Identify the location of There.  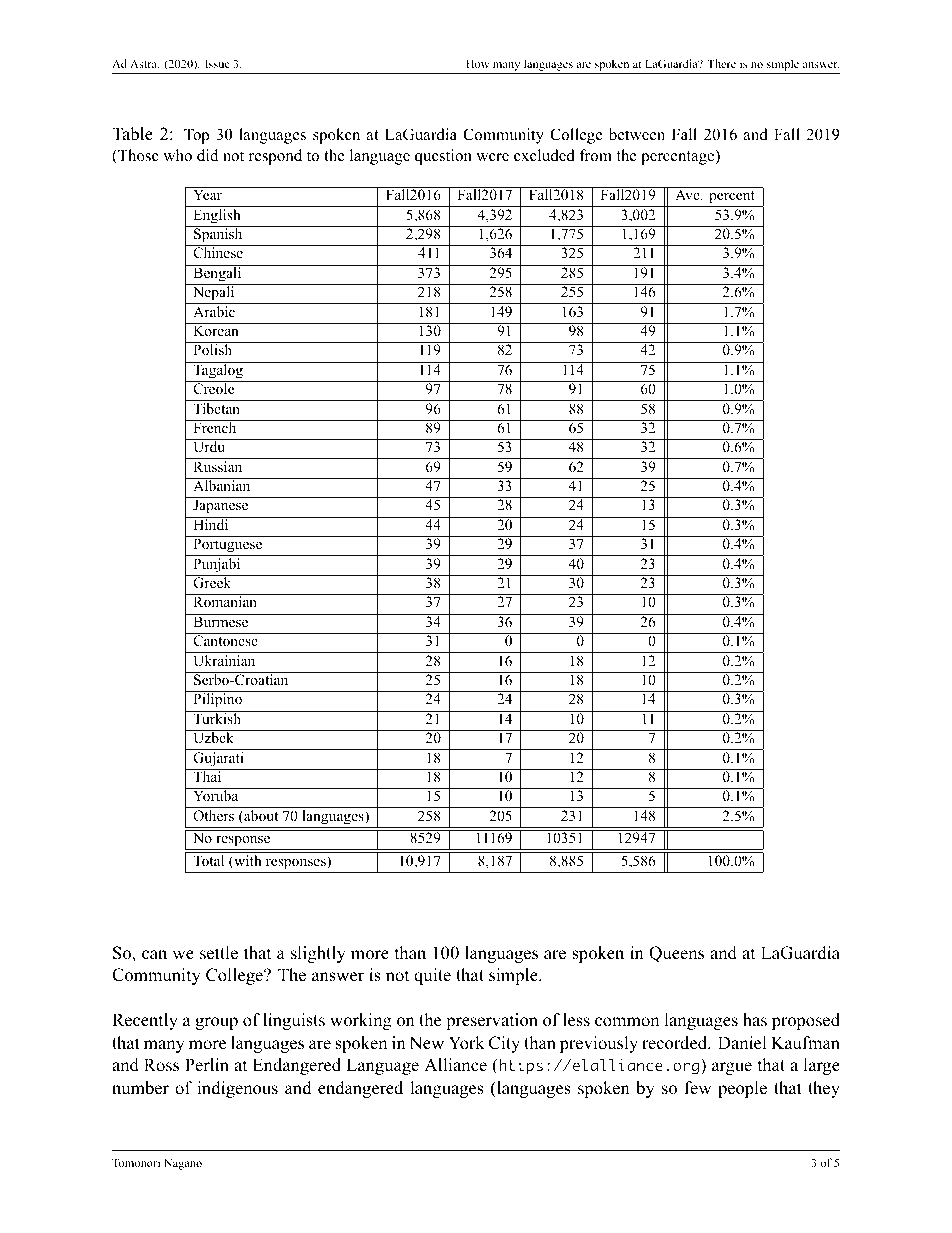
(721, 63).
